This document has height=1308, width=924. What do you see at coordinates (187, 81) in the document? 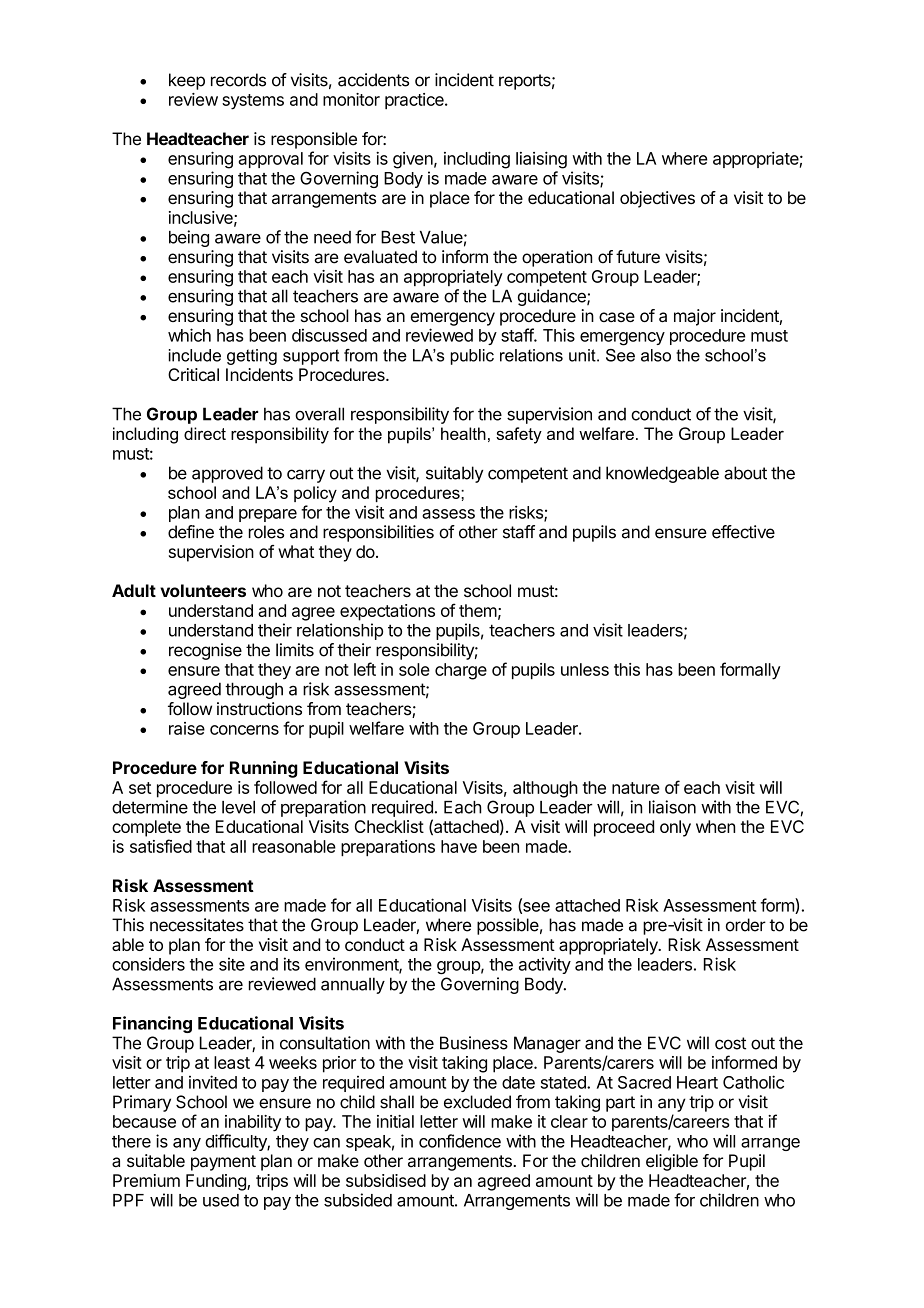
I see `keep` at bounding box center [187, 81].
